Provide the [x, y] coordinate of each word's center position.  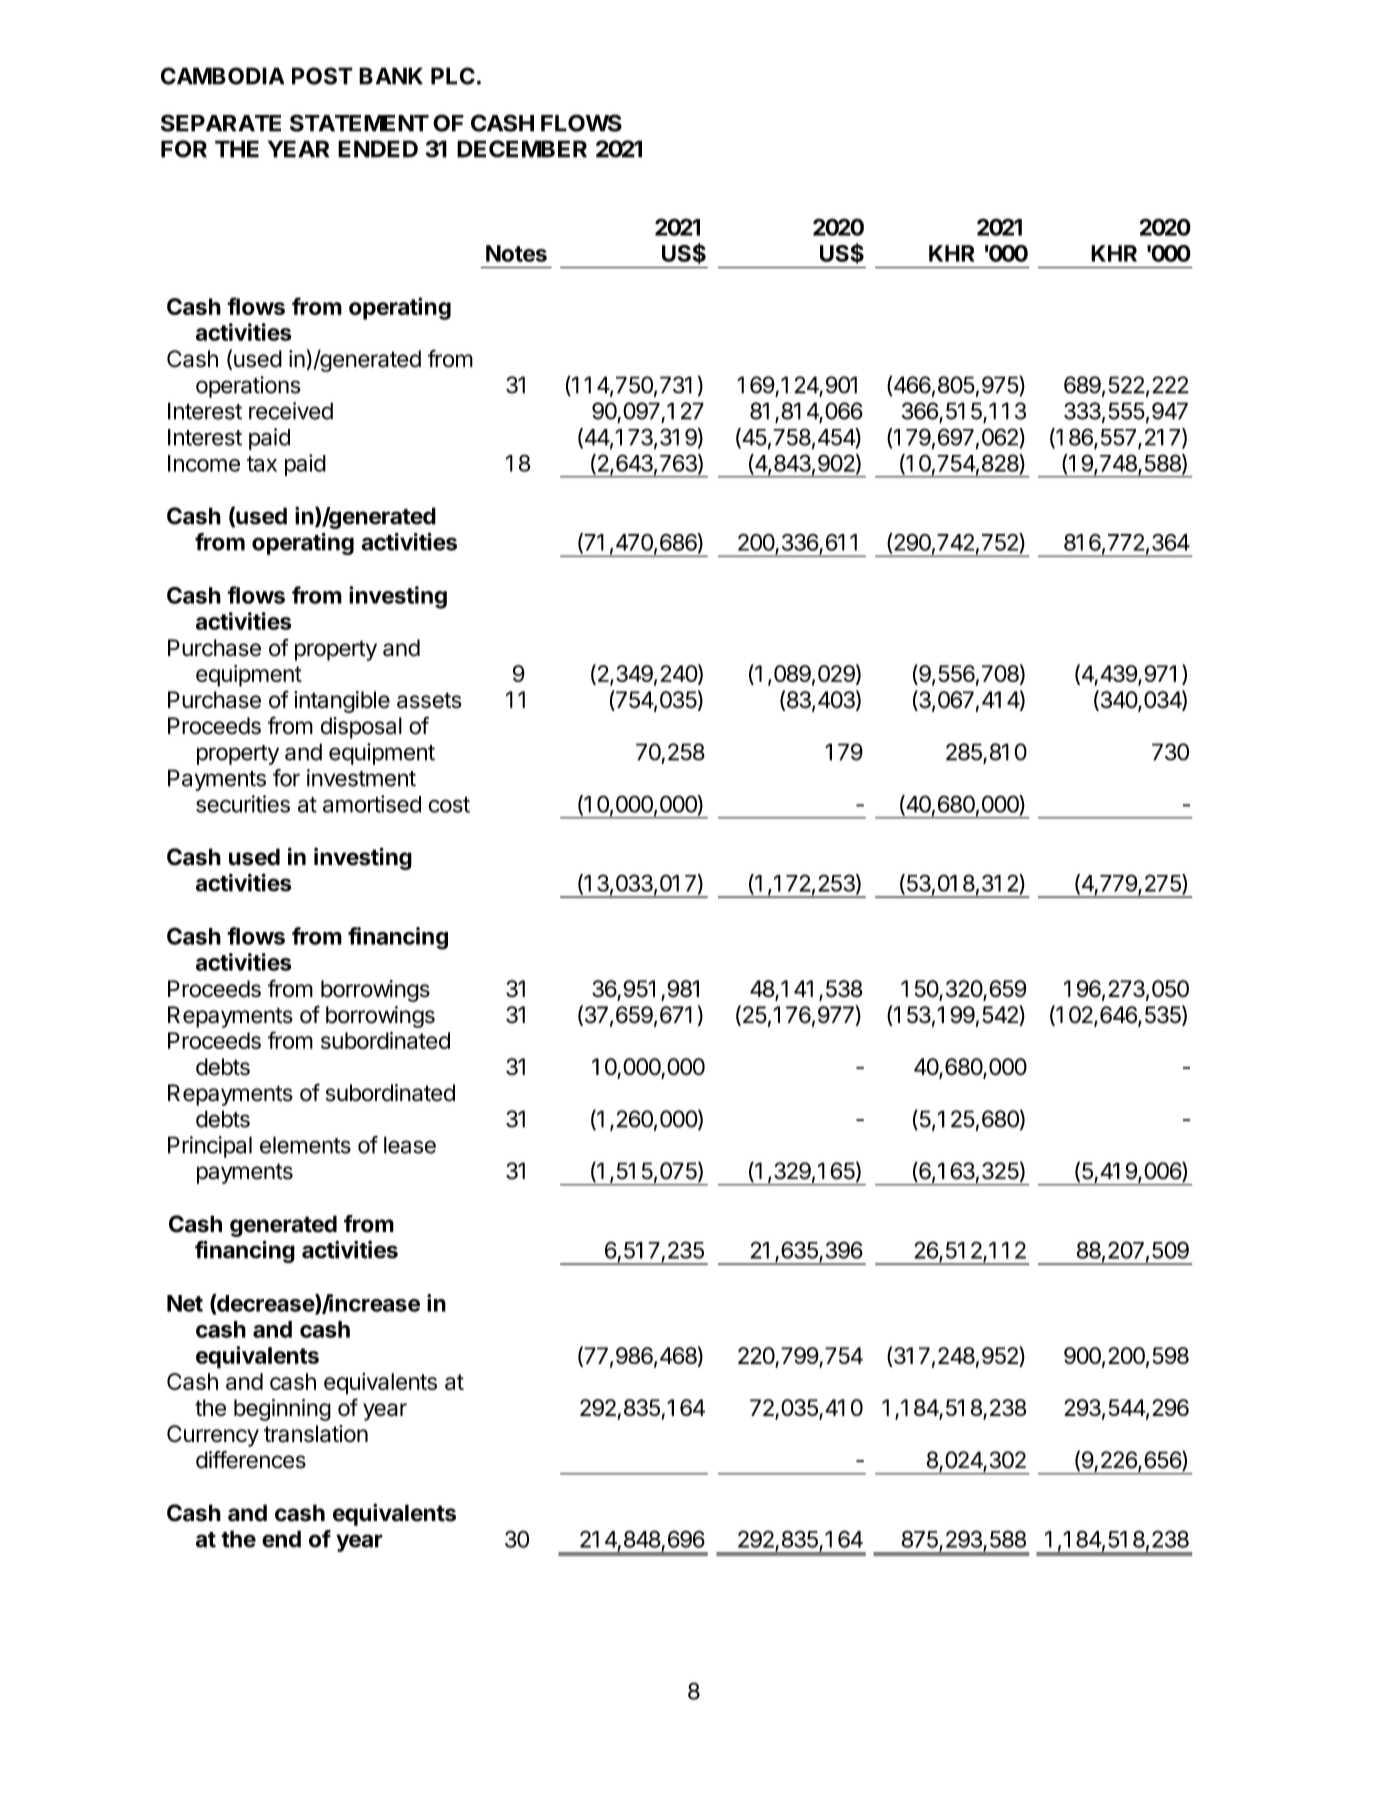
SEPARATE [221, 123]
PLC [453, 76]
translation [316, 1434]
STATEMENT [359, 123]
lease [410, 1145]
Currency [213, 1436]
